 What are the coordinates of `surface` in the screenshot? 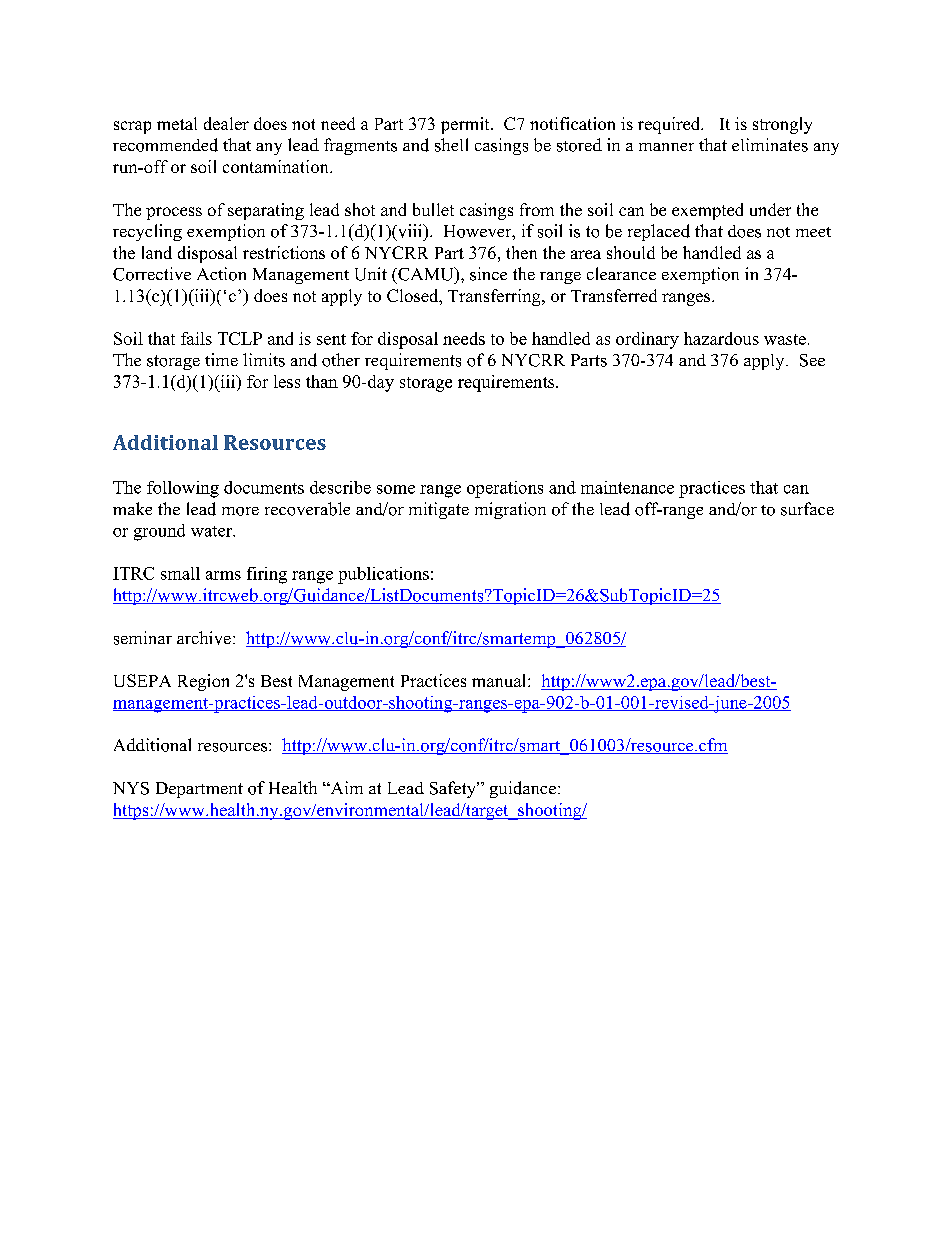 It's located at (807, 509).
